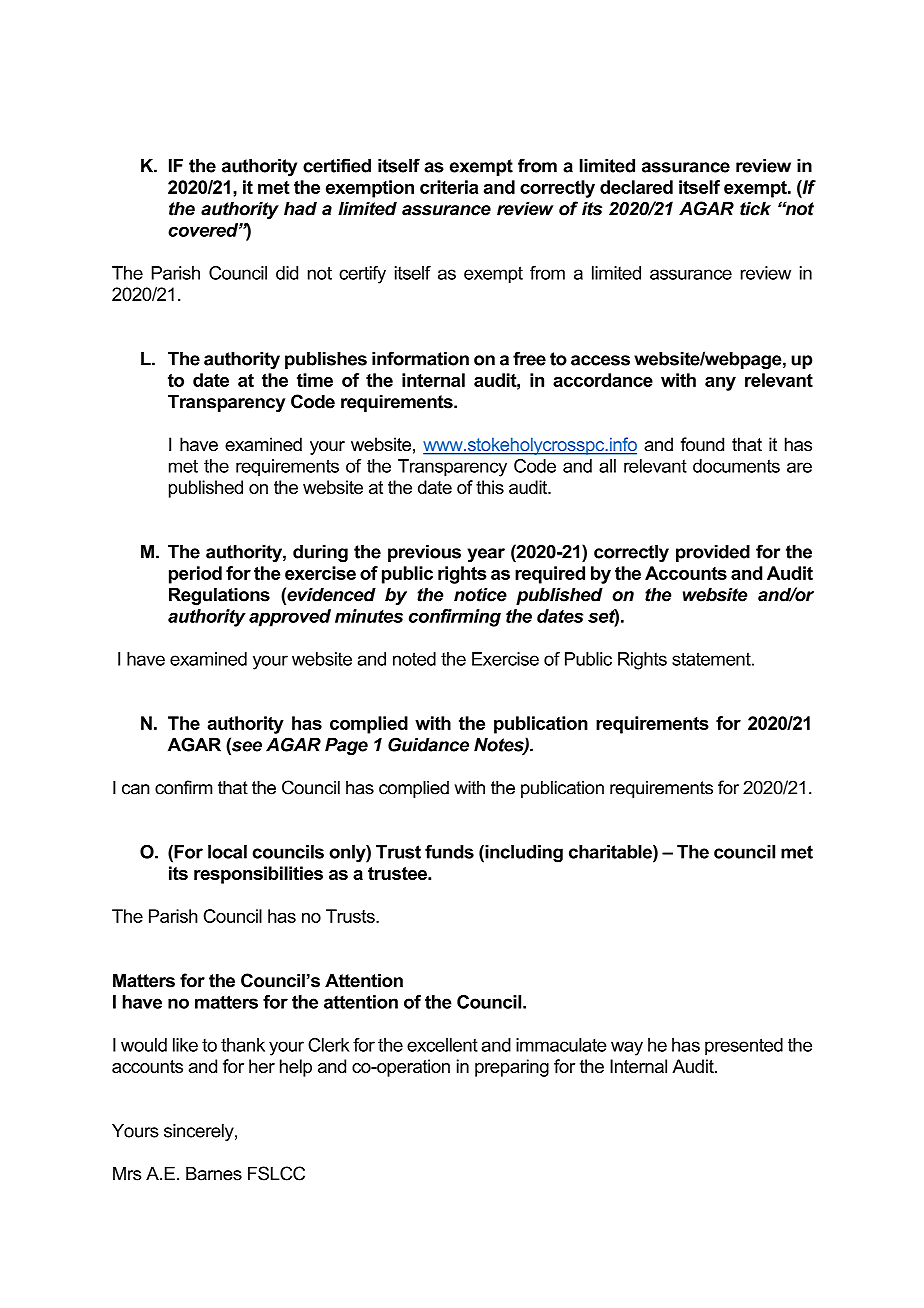 The width and height of the screenshot is (924, 1308). I want to click on Regulations, so click(219, 596).
